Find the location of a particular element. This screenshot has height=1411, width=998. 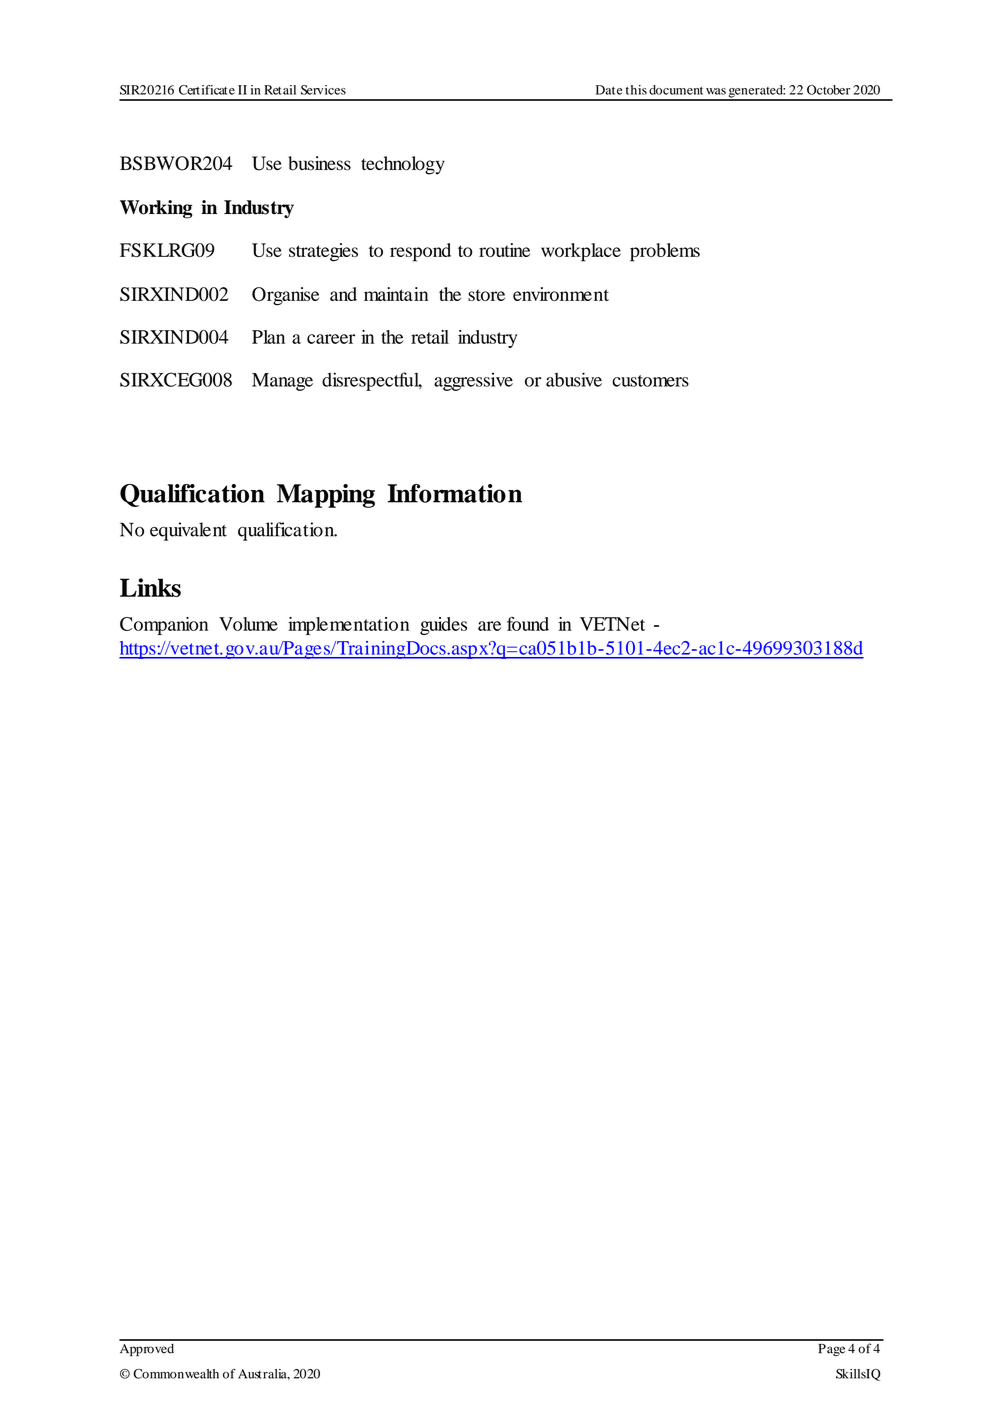

implementation is located at coordinates (348, 626).
